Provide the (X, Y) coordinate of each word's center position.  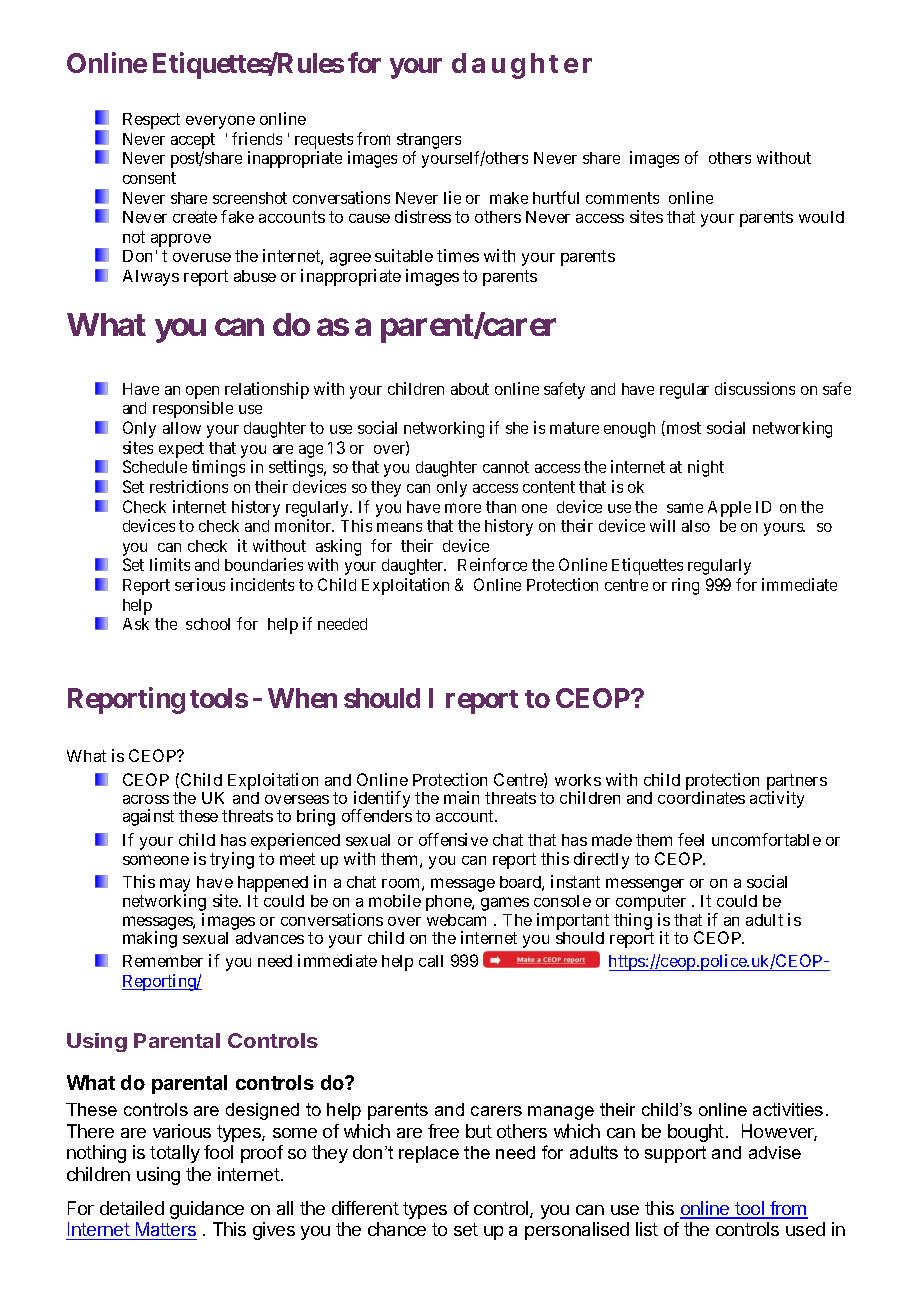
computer (651, 904)
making (150, 939)
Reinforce (492, 564)
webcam (456, 920)
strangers (429, 141)
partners (797, 783)
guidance (207, 1210)
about (470, 389)
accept (193, 141)
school (208, 624)
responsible (193, 409)
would (821, 217)
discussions (755, 388)
